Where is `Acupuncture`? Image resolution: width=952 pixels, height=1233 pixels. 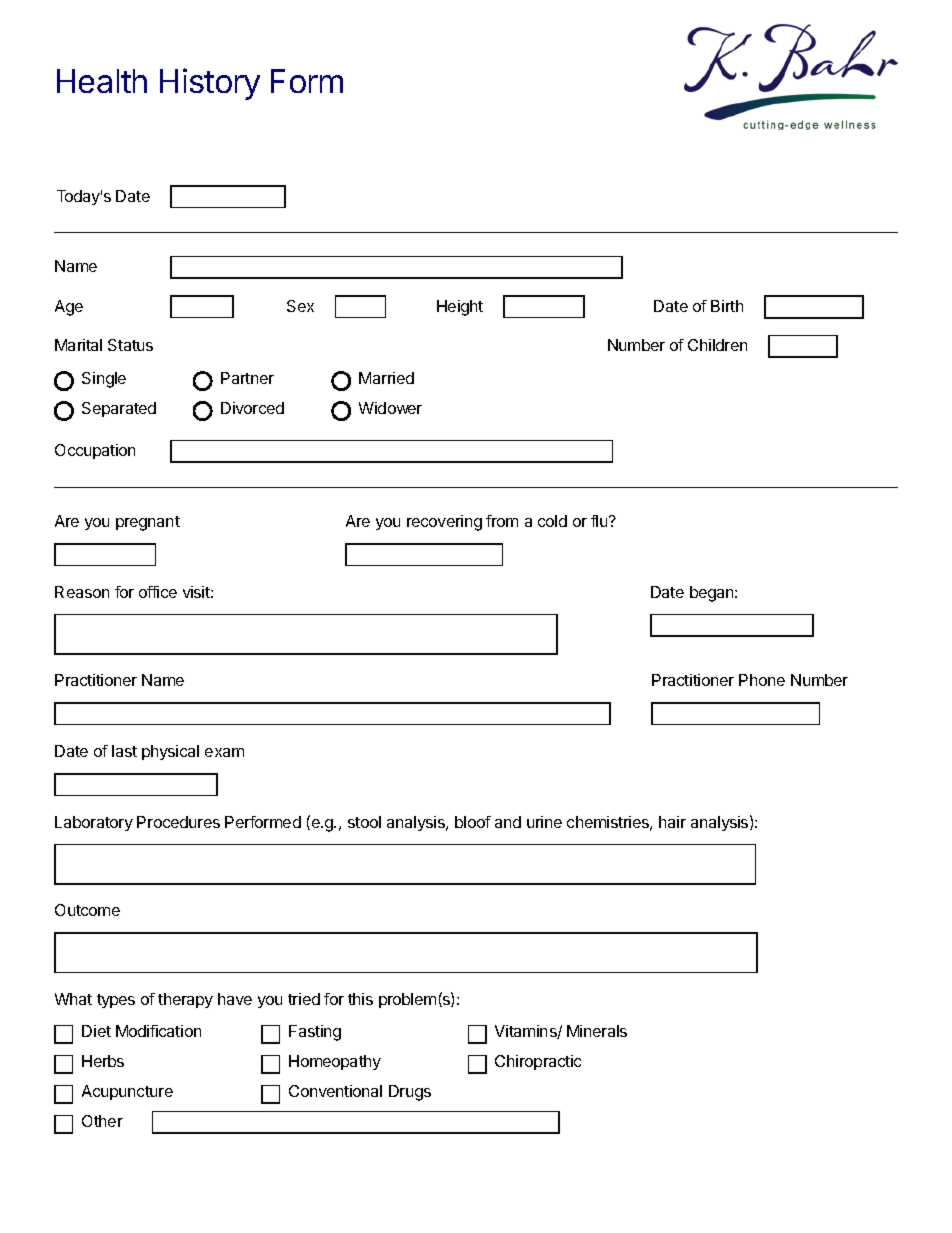
Acupuncture is located at coordinates (127, 1092).
